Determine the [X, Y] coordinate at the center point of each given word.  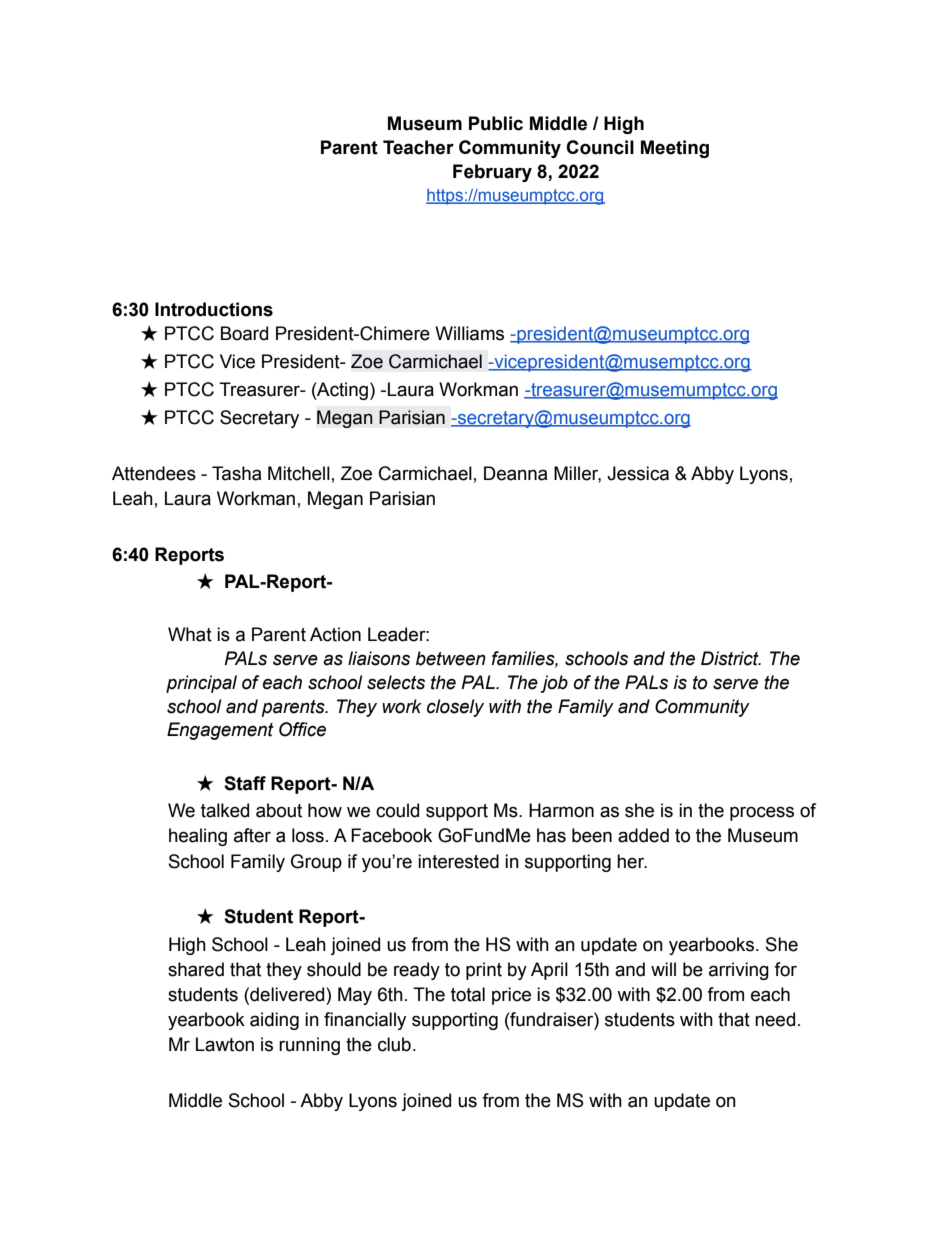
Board [244, 333]
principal [201, 684]
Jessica [638, 473]
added [643, 835]
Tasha [237, 473]
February [492, 173]
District [731, 658]
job [554, 684]
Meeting [675, 149]
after [252, 835]
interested [458, 861]
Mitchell [299, 473]
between [451, 658]
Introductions [214, 309]
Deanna [516, 473]
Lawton [225, 1044]
